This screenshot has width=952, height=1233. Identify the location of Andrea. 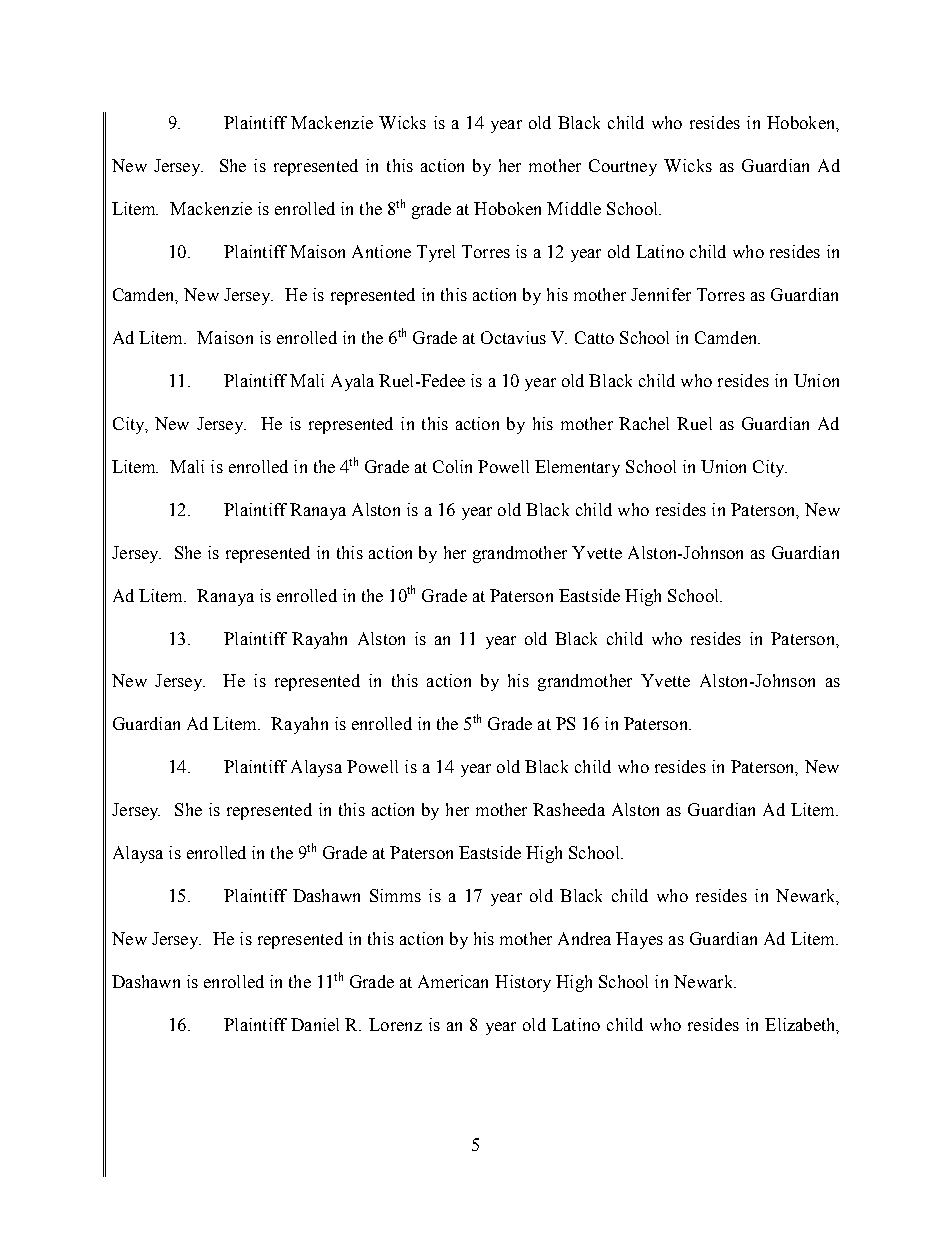
(584, 938).
